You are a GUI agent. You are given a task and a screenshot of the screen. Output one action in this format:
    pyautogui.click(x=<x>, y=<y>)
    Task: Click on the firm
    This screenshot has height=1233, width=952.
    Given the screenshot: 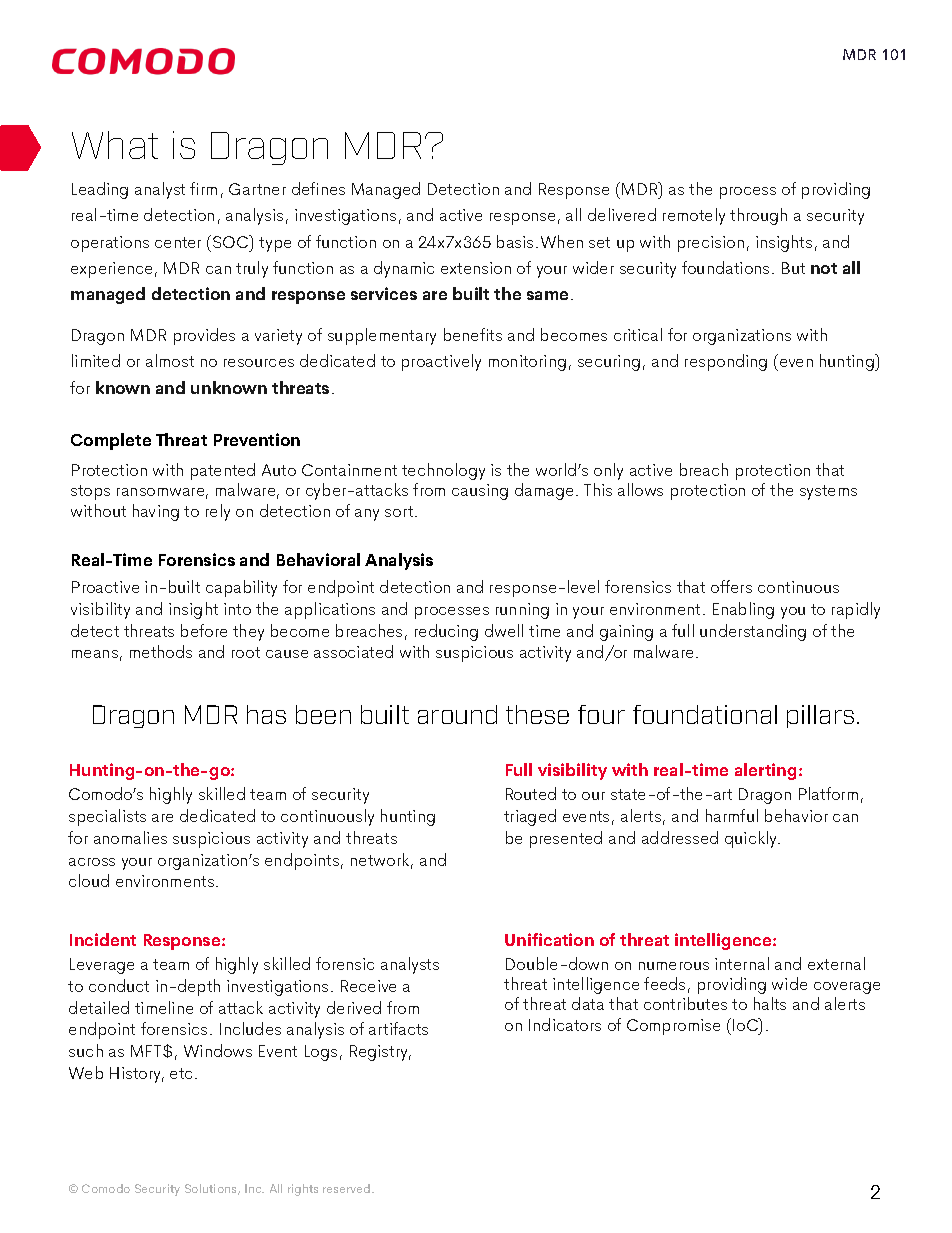 What is the action you would take?
    pyautogui.click(x=203, y=188)
